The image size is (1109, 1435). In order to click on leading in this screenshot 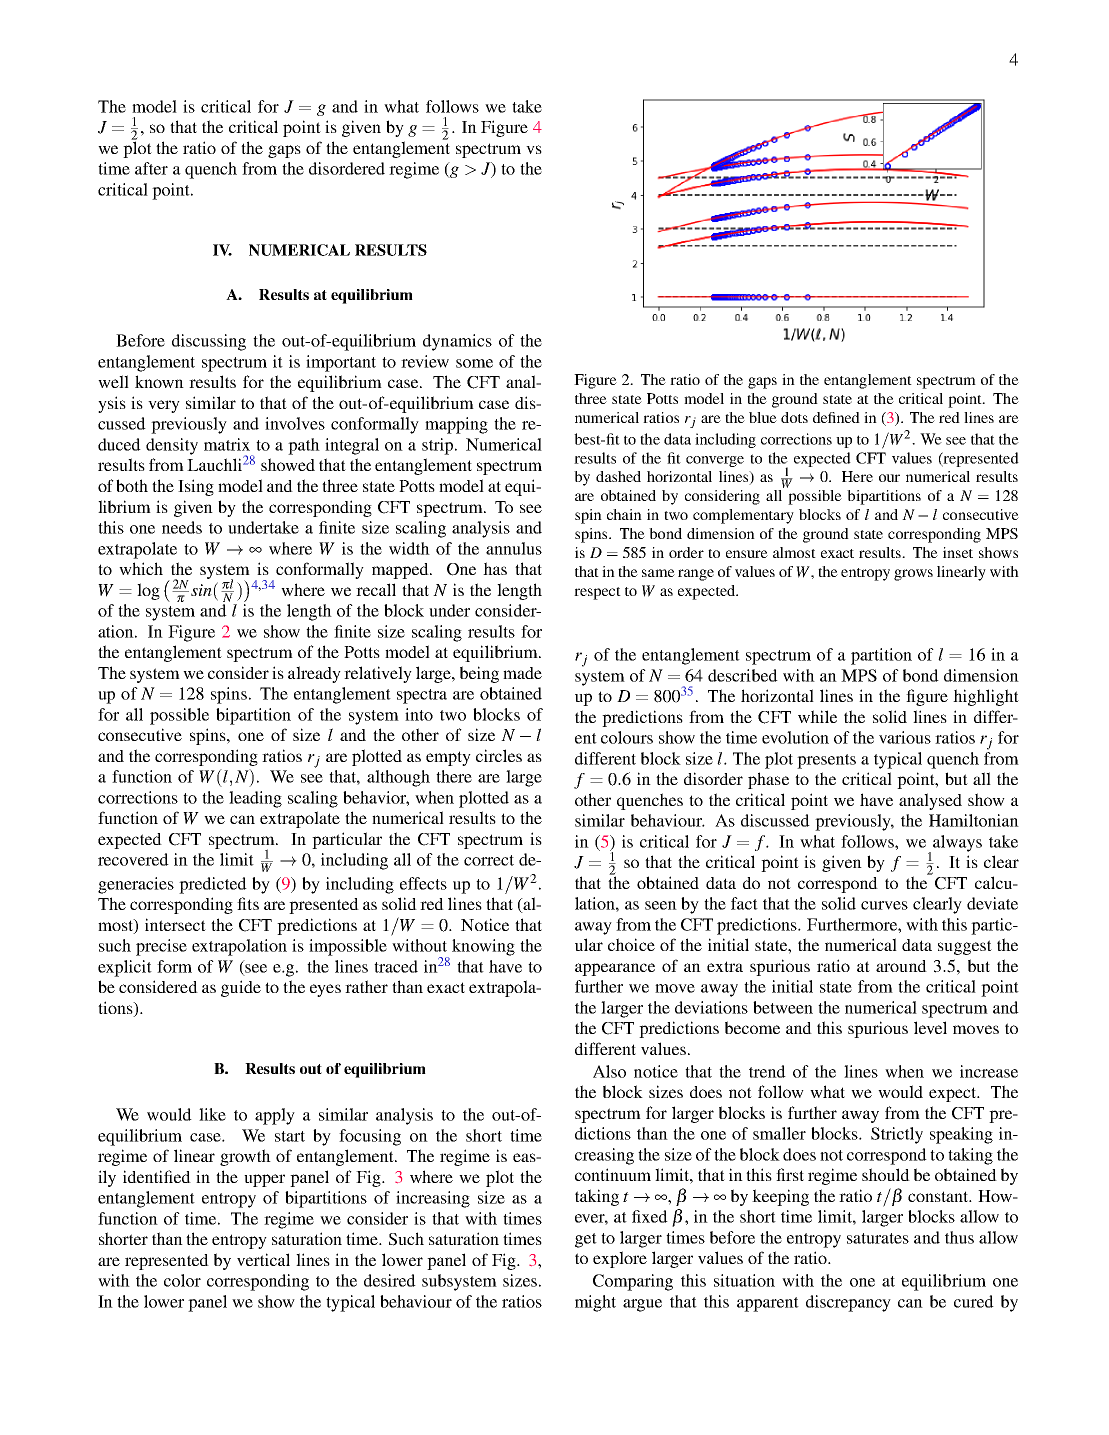, I will do `click(255, 799)`.
